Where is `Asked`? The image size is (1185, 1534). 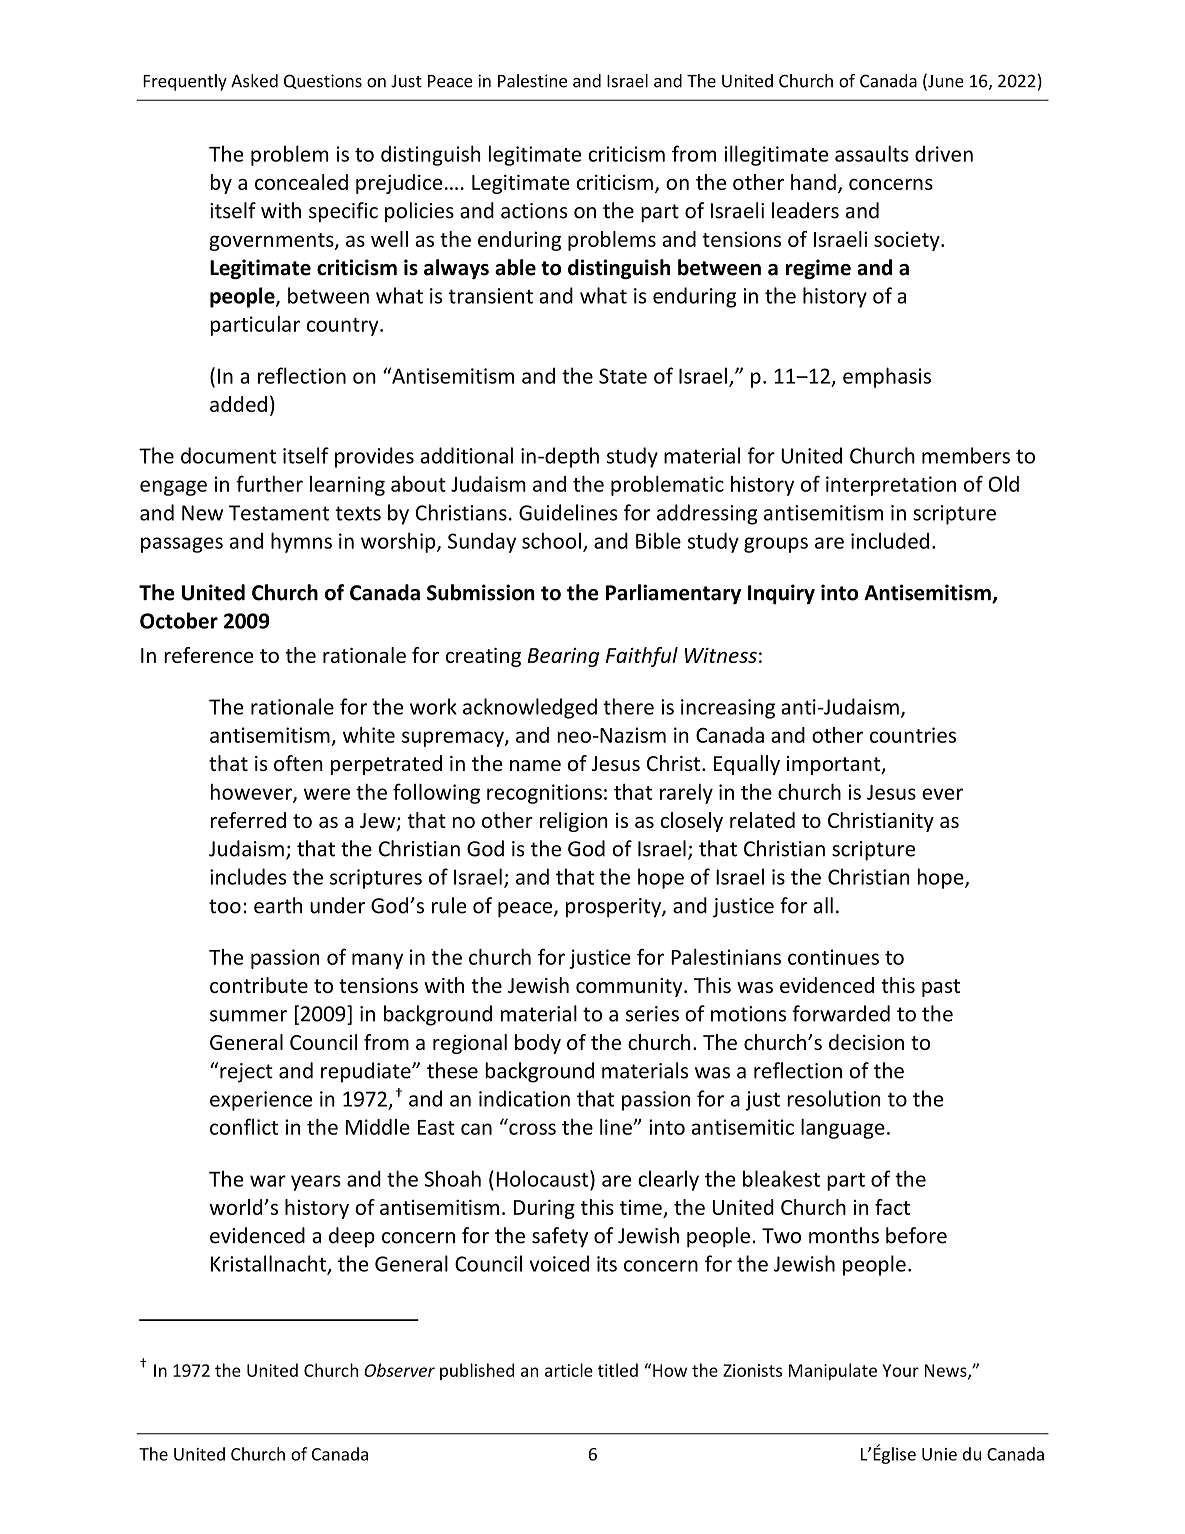 Asked is located at coordinates (254, 81).
